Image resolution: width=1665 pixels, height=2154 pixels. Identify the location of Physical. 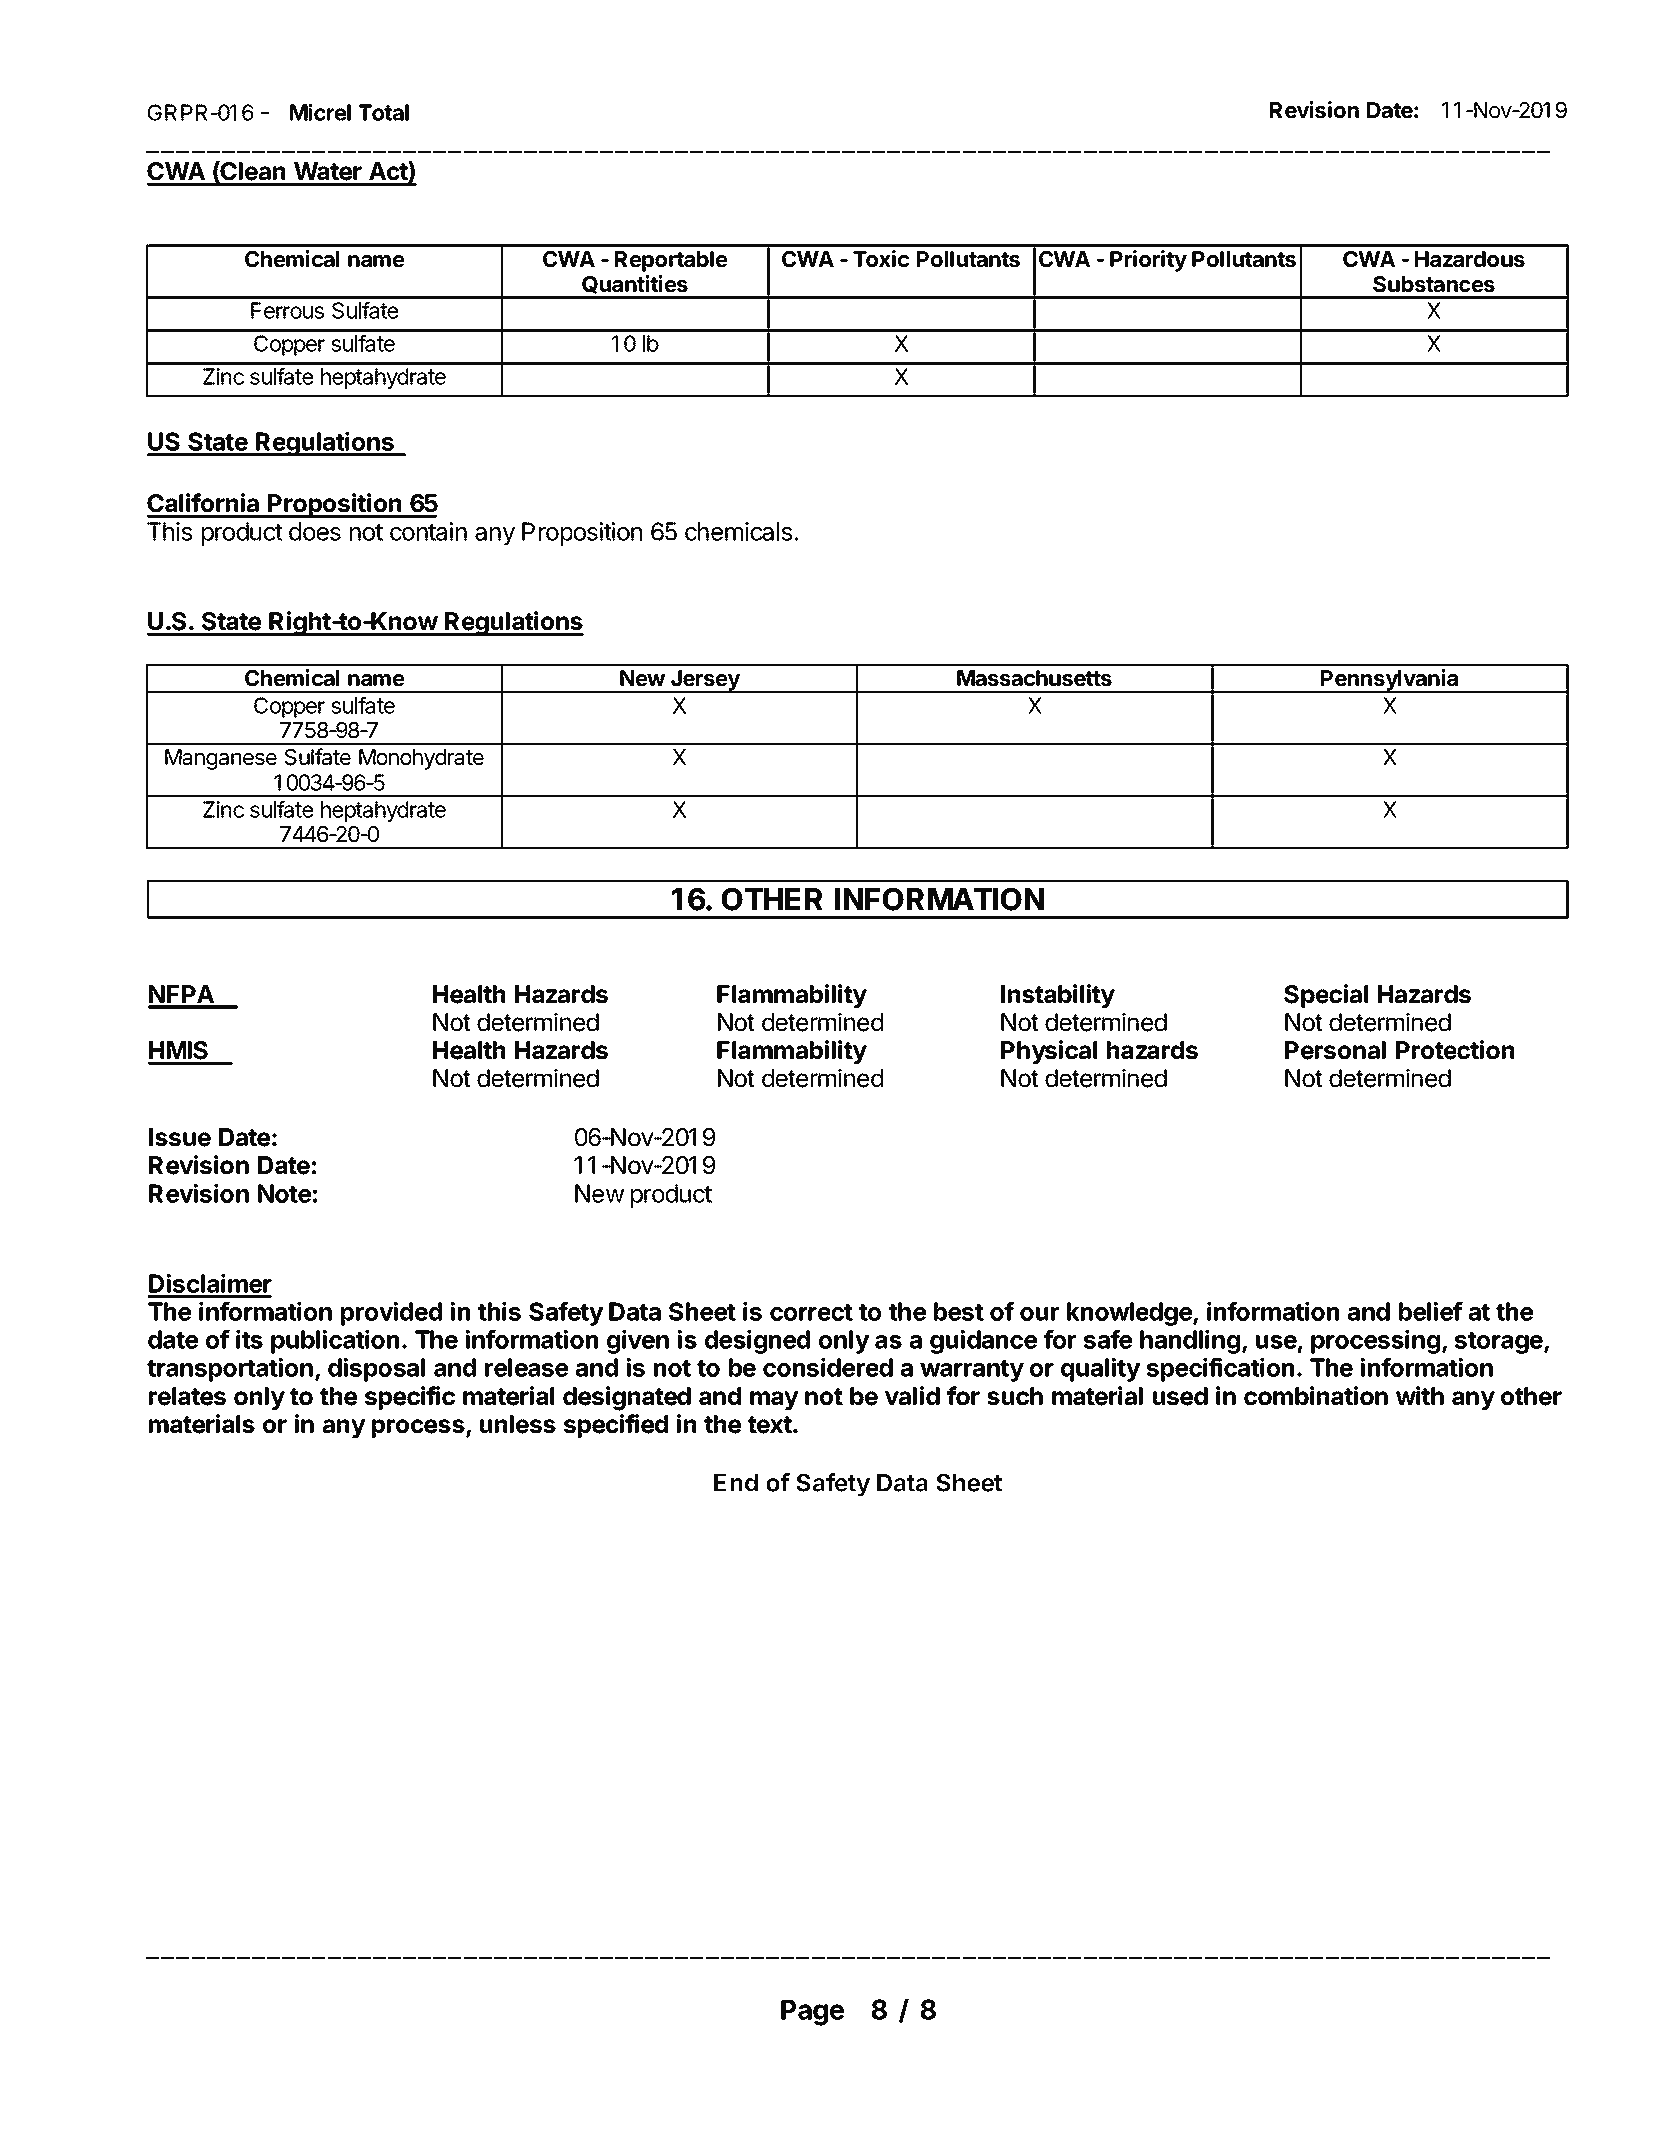
(1049, 1052).
